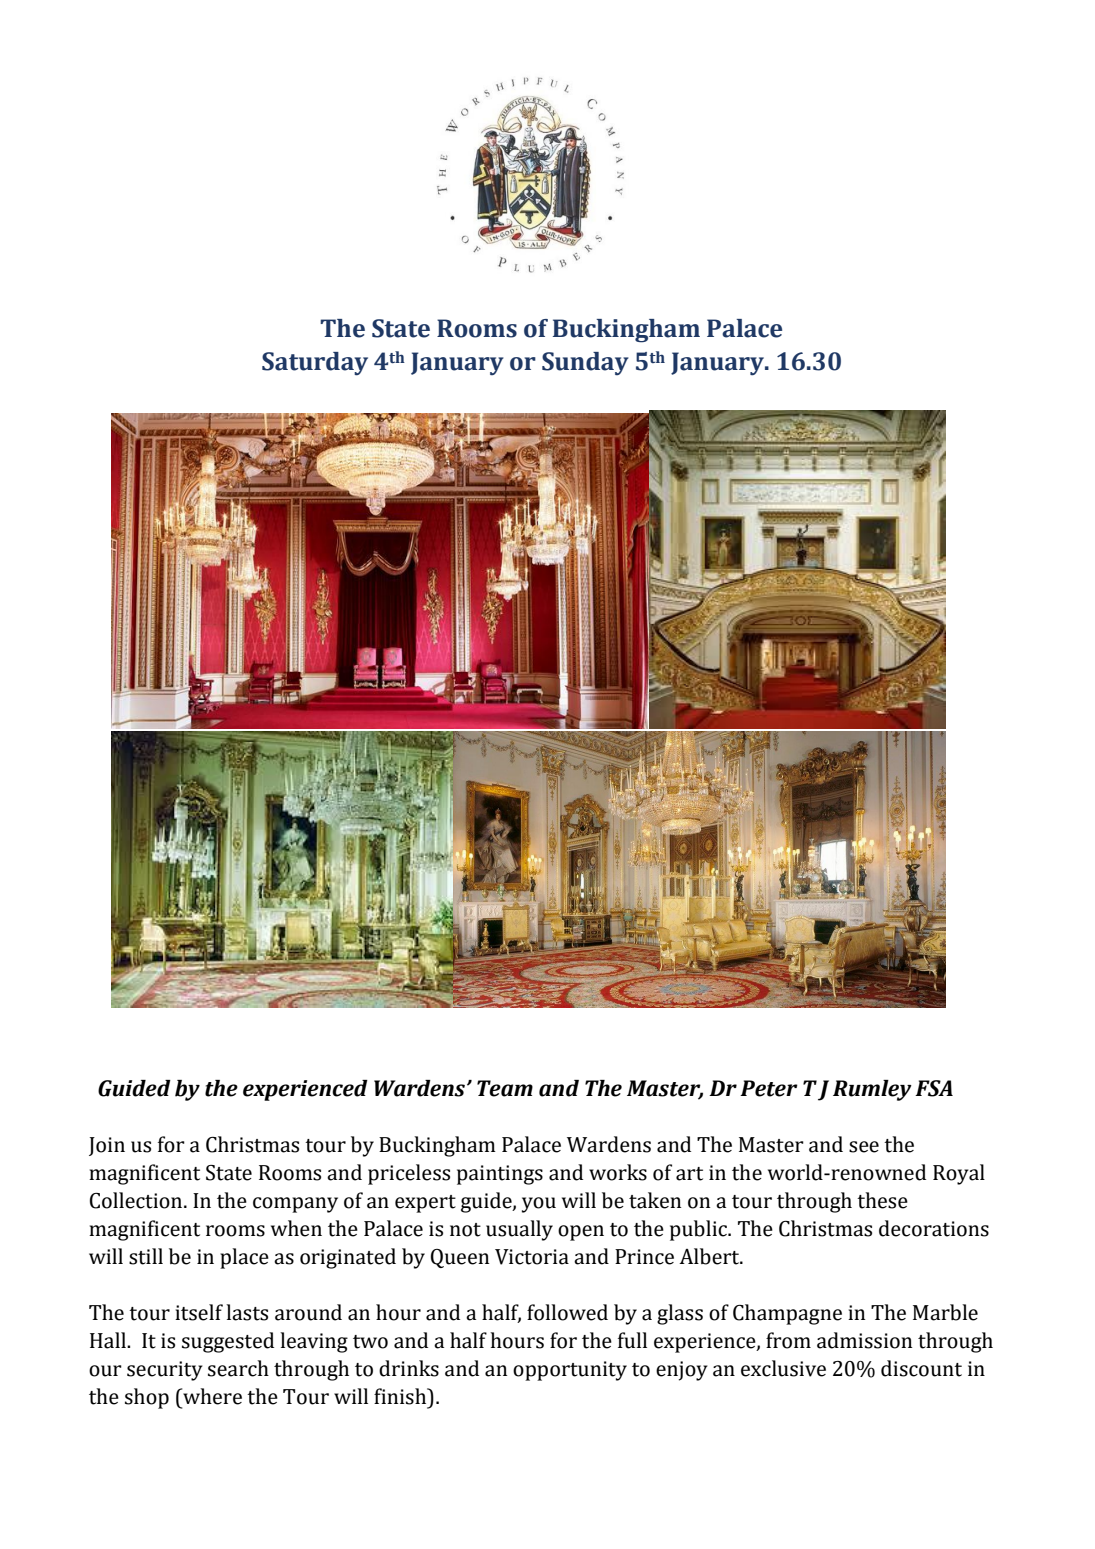  What do you see at coordinates (864, 1147) in the screenshot?
I see `see` at bounding box center [864, 1147].
